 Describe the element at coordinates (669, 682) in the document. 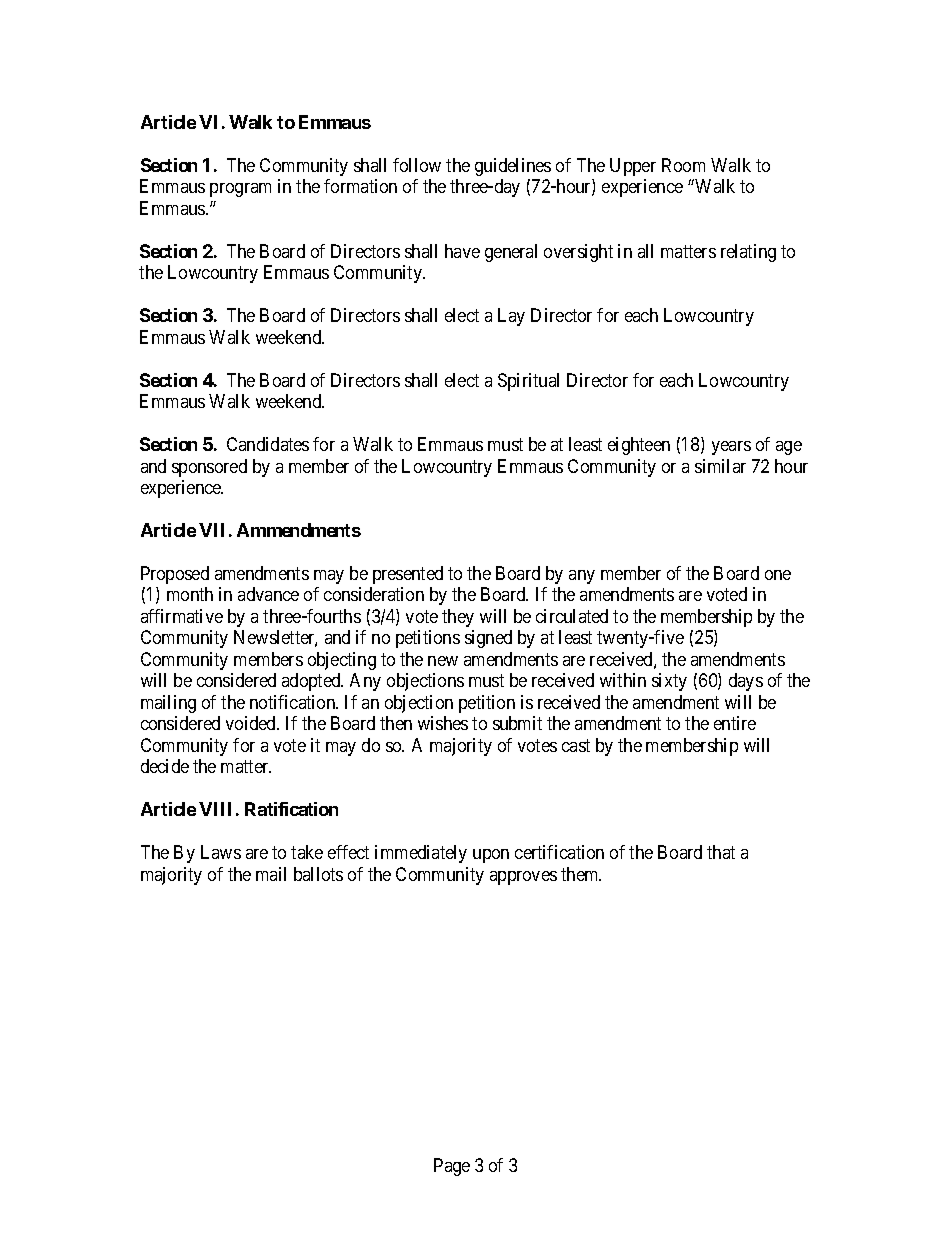

I see `sixty` at that location.
